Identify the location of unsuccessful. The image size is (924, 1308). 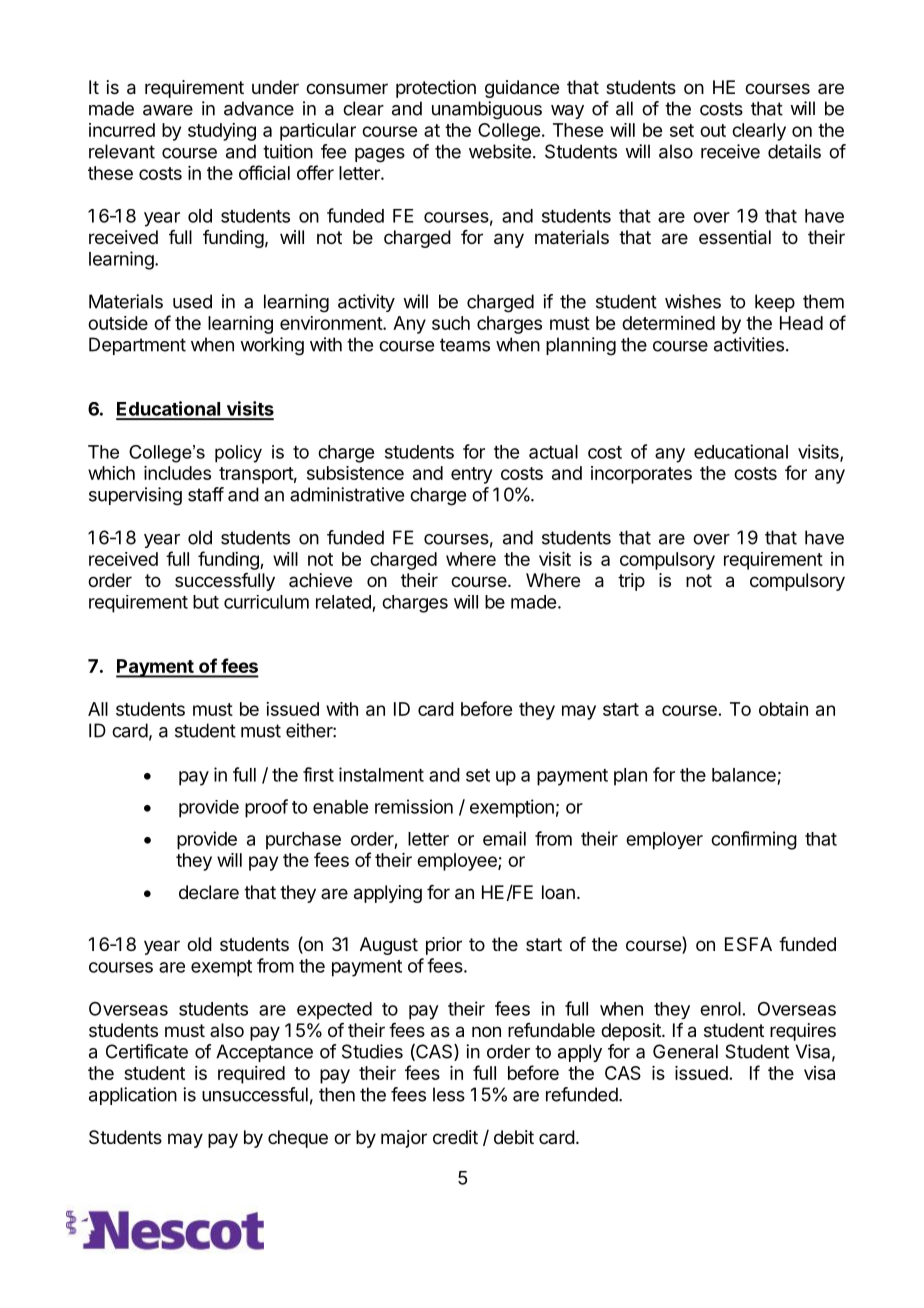
(255, 1094).
